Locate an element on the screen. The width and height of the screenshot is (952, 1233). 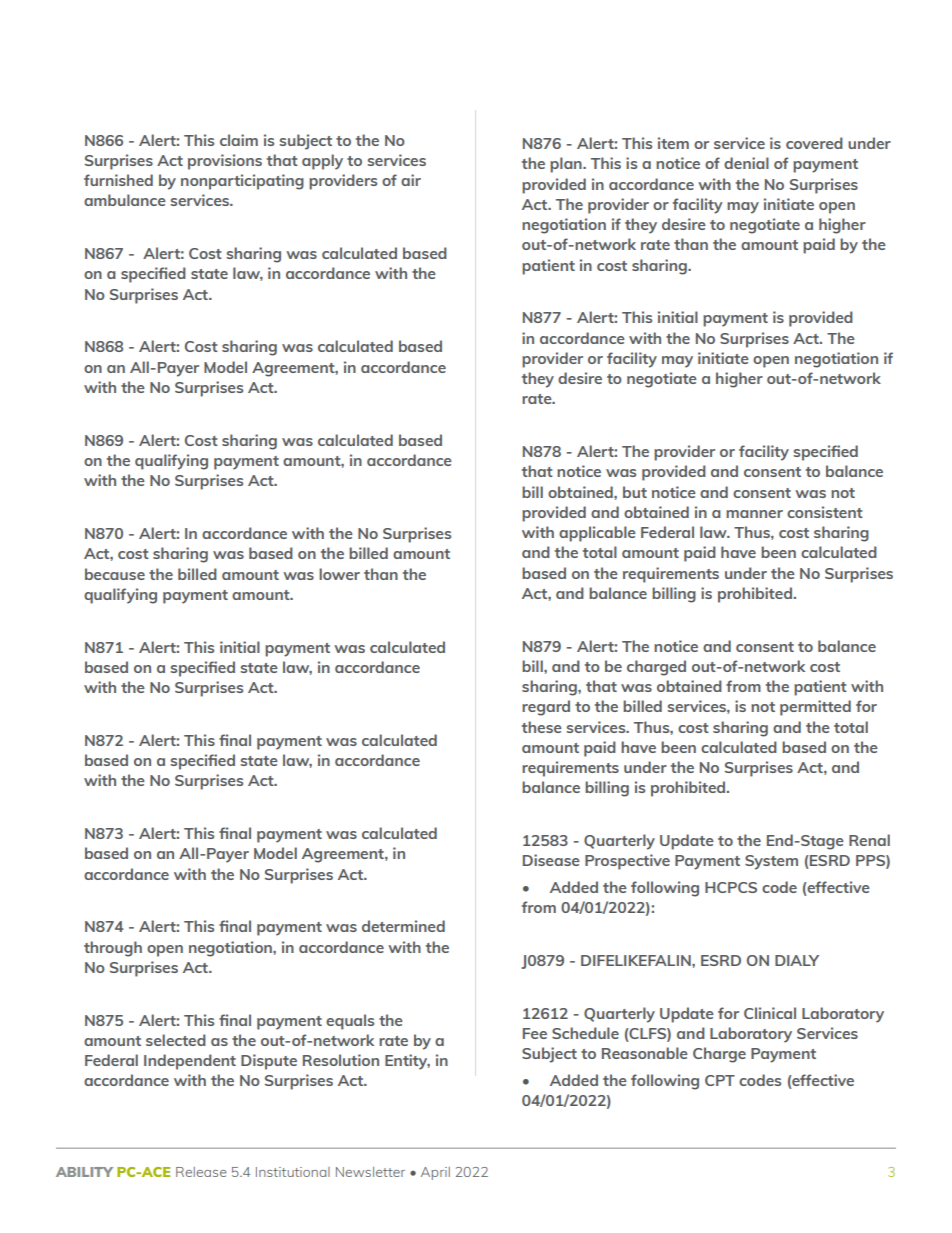
regard is located at coordinates (546, 708).
